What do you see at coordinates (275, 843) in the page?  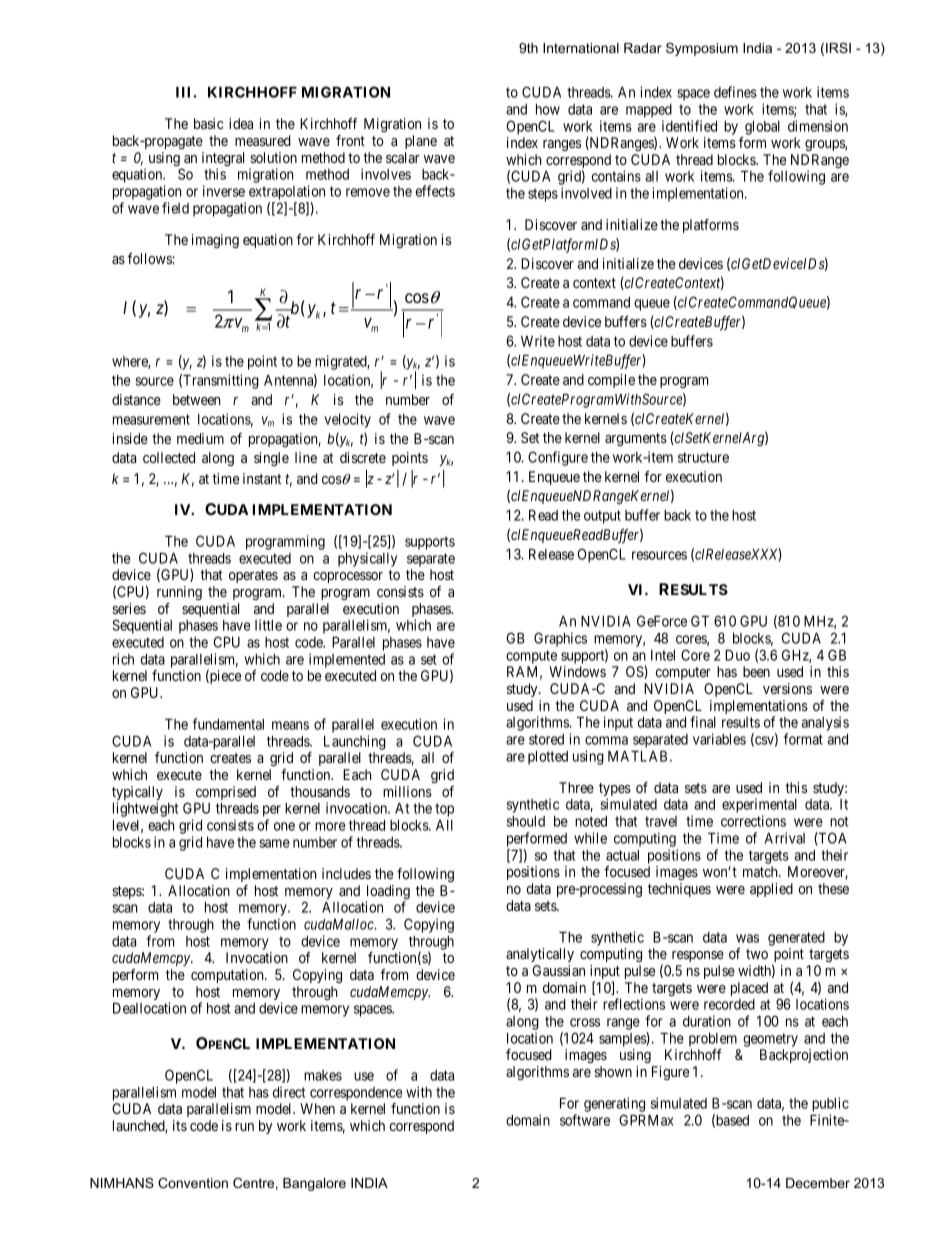 I see `same` at bounding box center [275, 843].
